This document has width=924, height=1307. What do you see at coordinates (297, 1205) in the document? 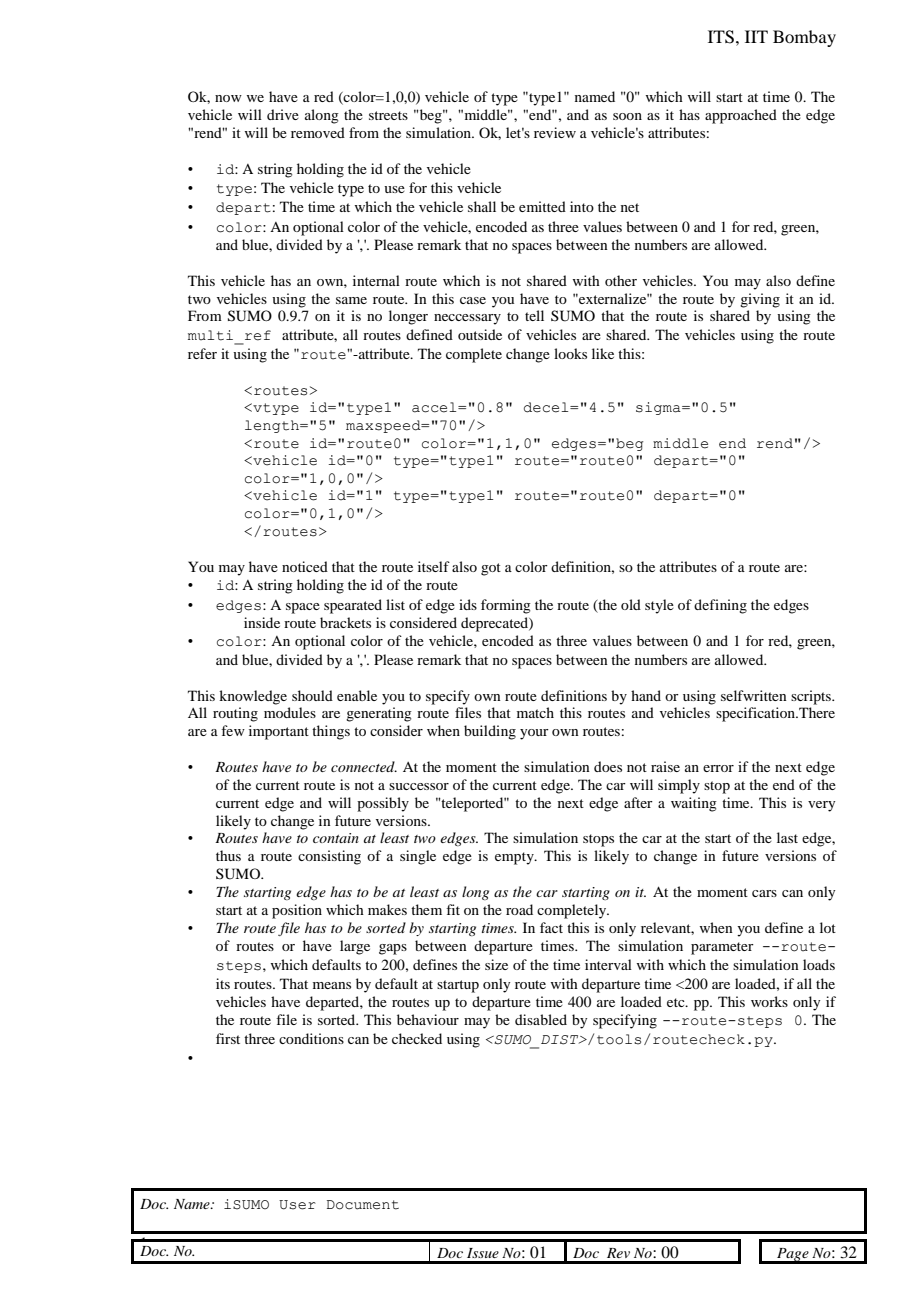
I see `User` at bounding box center [297, 1205].
